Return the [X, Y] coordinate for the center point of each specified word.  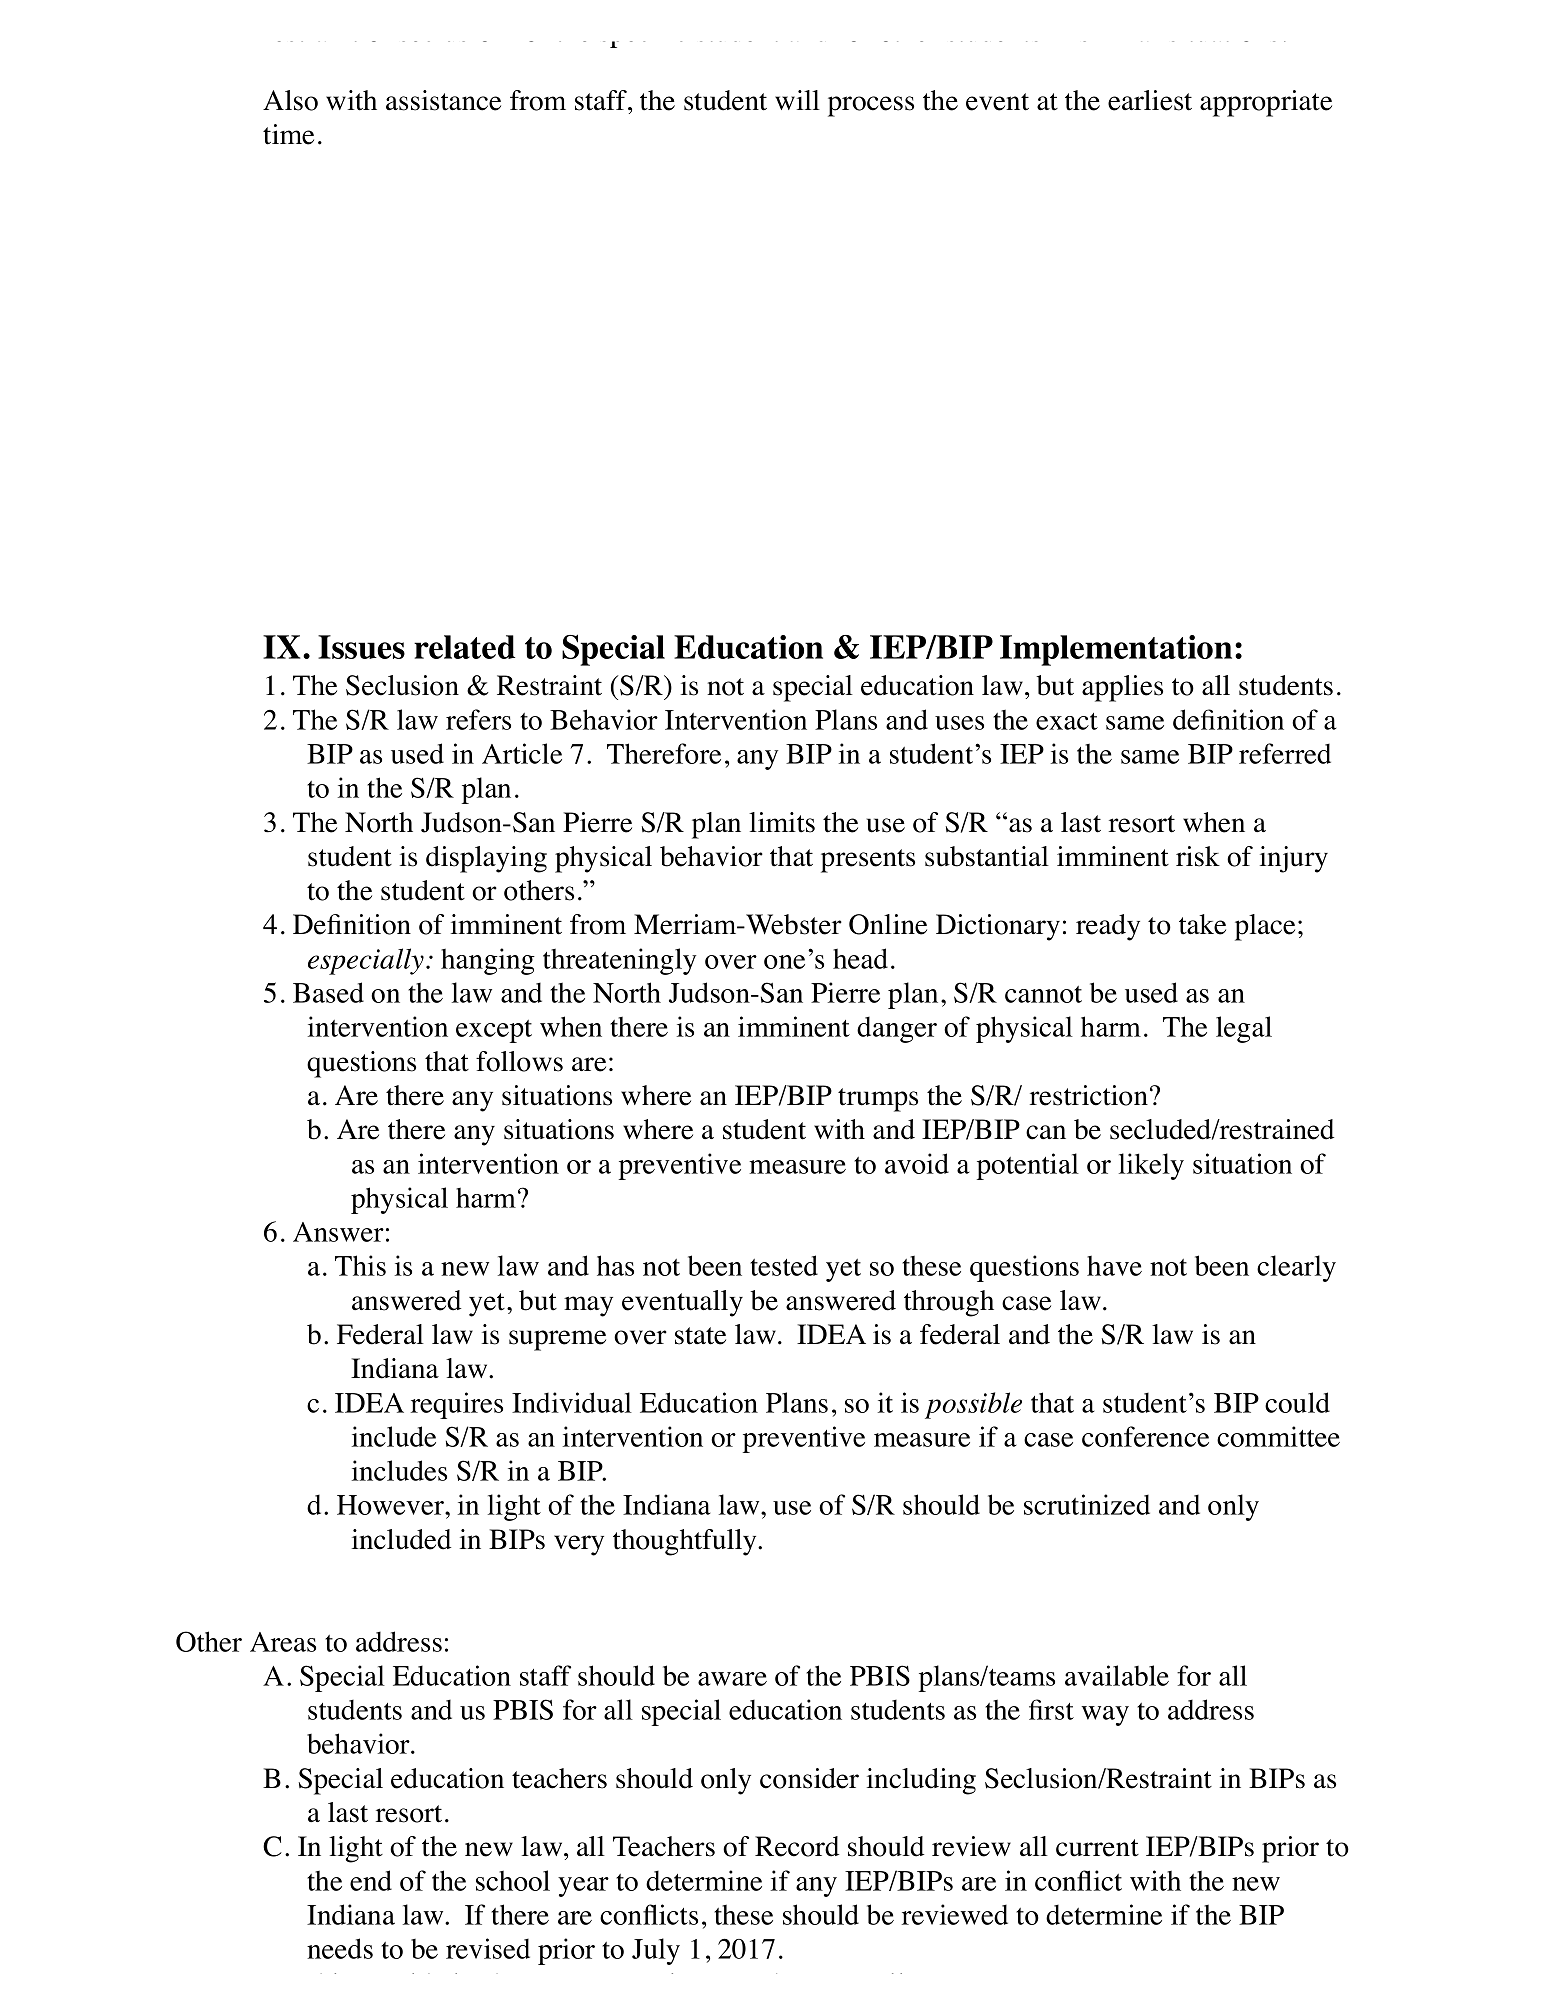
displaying [486, 859]
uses [959, 723]
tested [784, 1265]
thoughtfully [686, 1542]
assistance [443, 100]
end [371, 1880]
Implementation [1116, 650]
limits [782, 822]
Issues [361, 647]
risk [1198, 856]
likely [1151, 1166]
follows [519, 1061]
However [391, 1505]
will [797, 100]
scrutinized [1087, 1504]
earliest [1150, 100]
